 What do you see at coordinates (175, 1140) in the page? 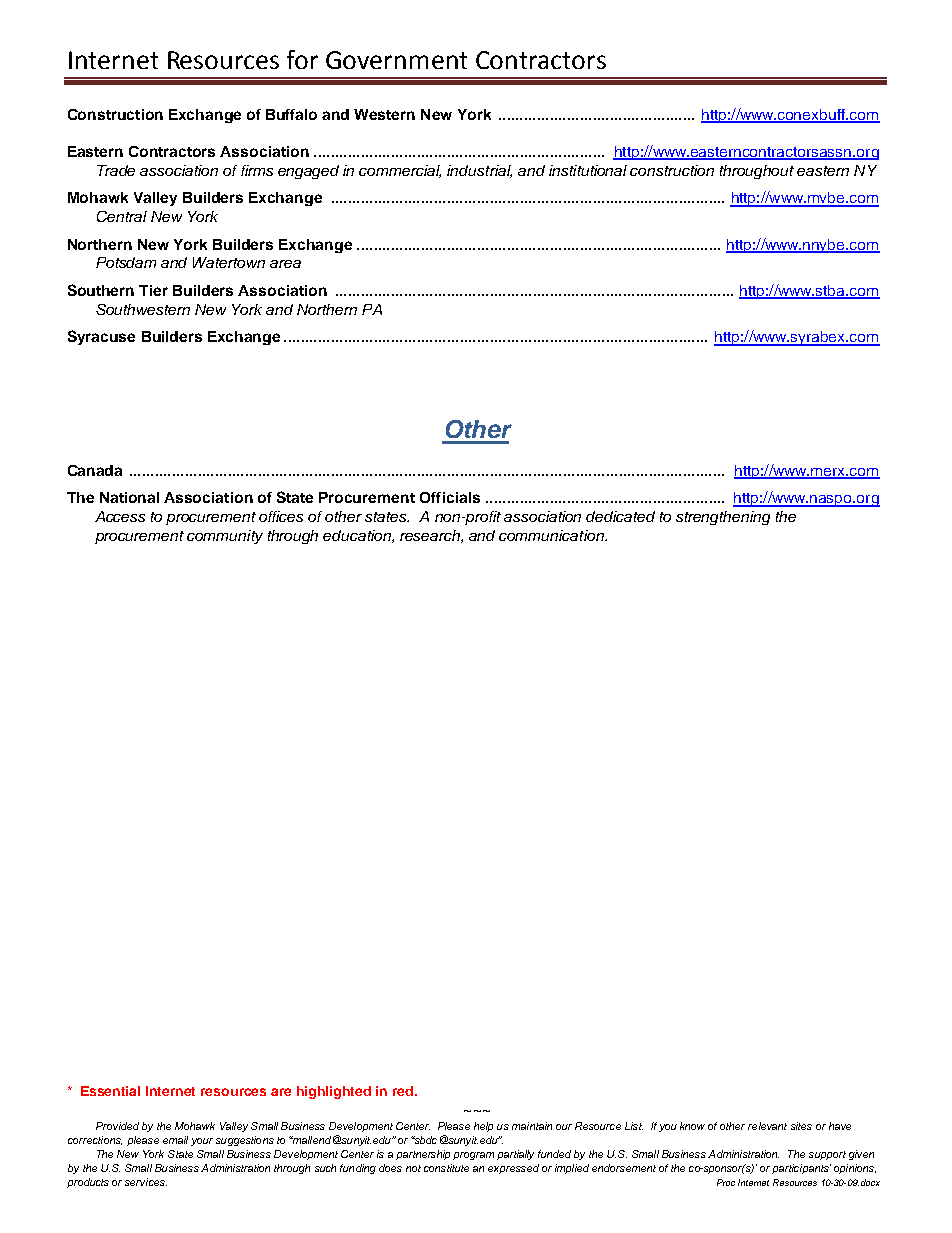
I see `email` at bounding box center [175, 1140].
